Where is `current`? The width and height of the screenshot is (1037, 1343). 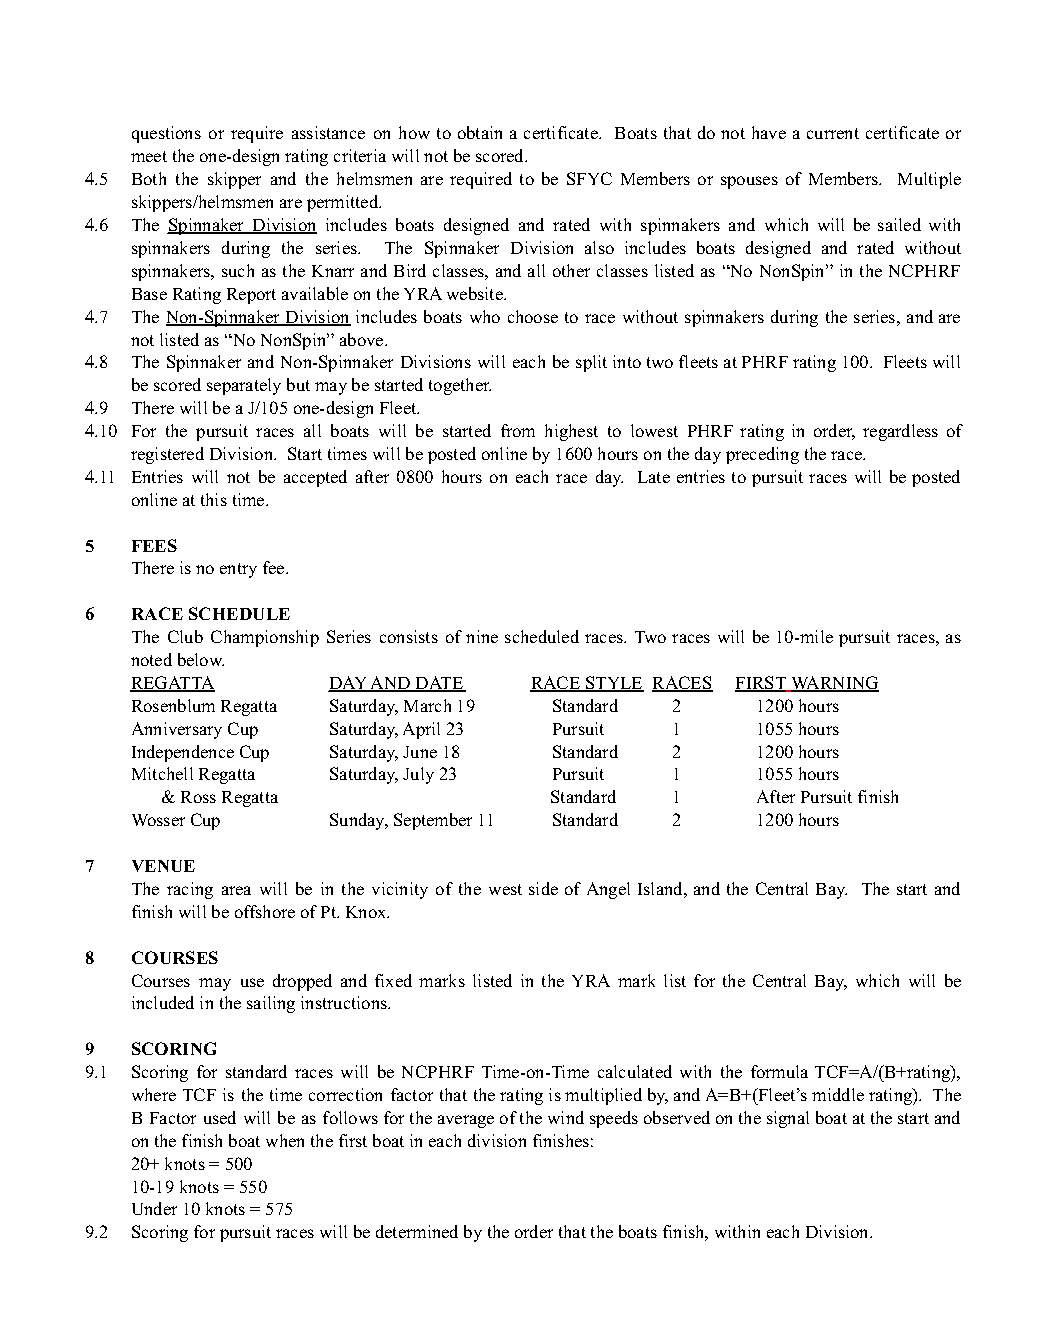 current is located at coordinates (833, 133).
